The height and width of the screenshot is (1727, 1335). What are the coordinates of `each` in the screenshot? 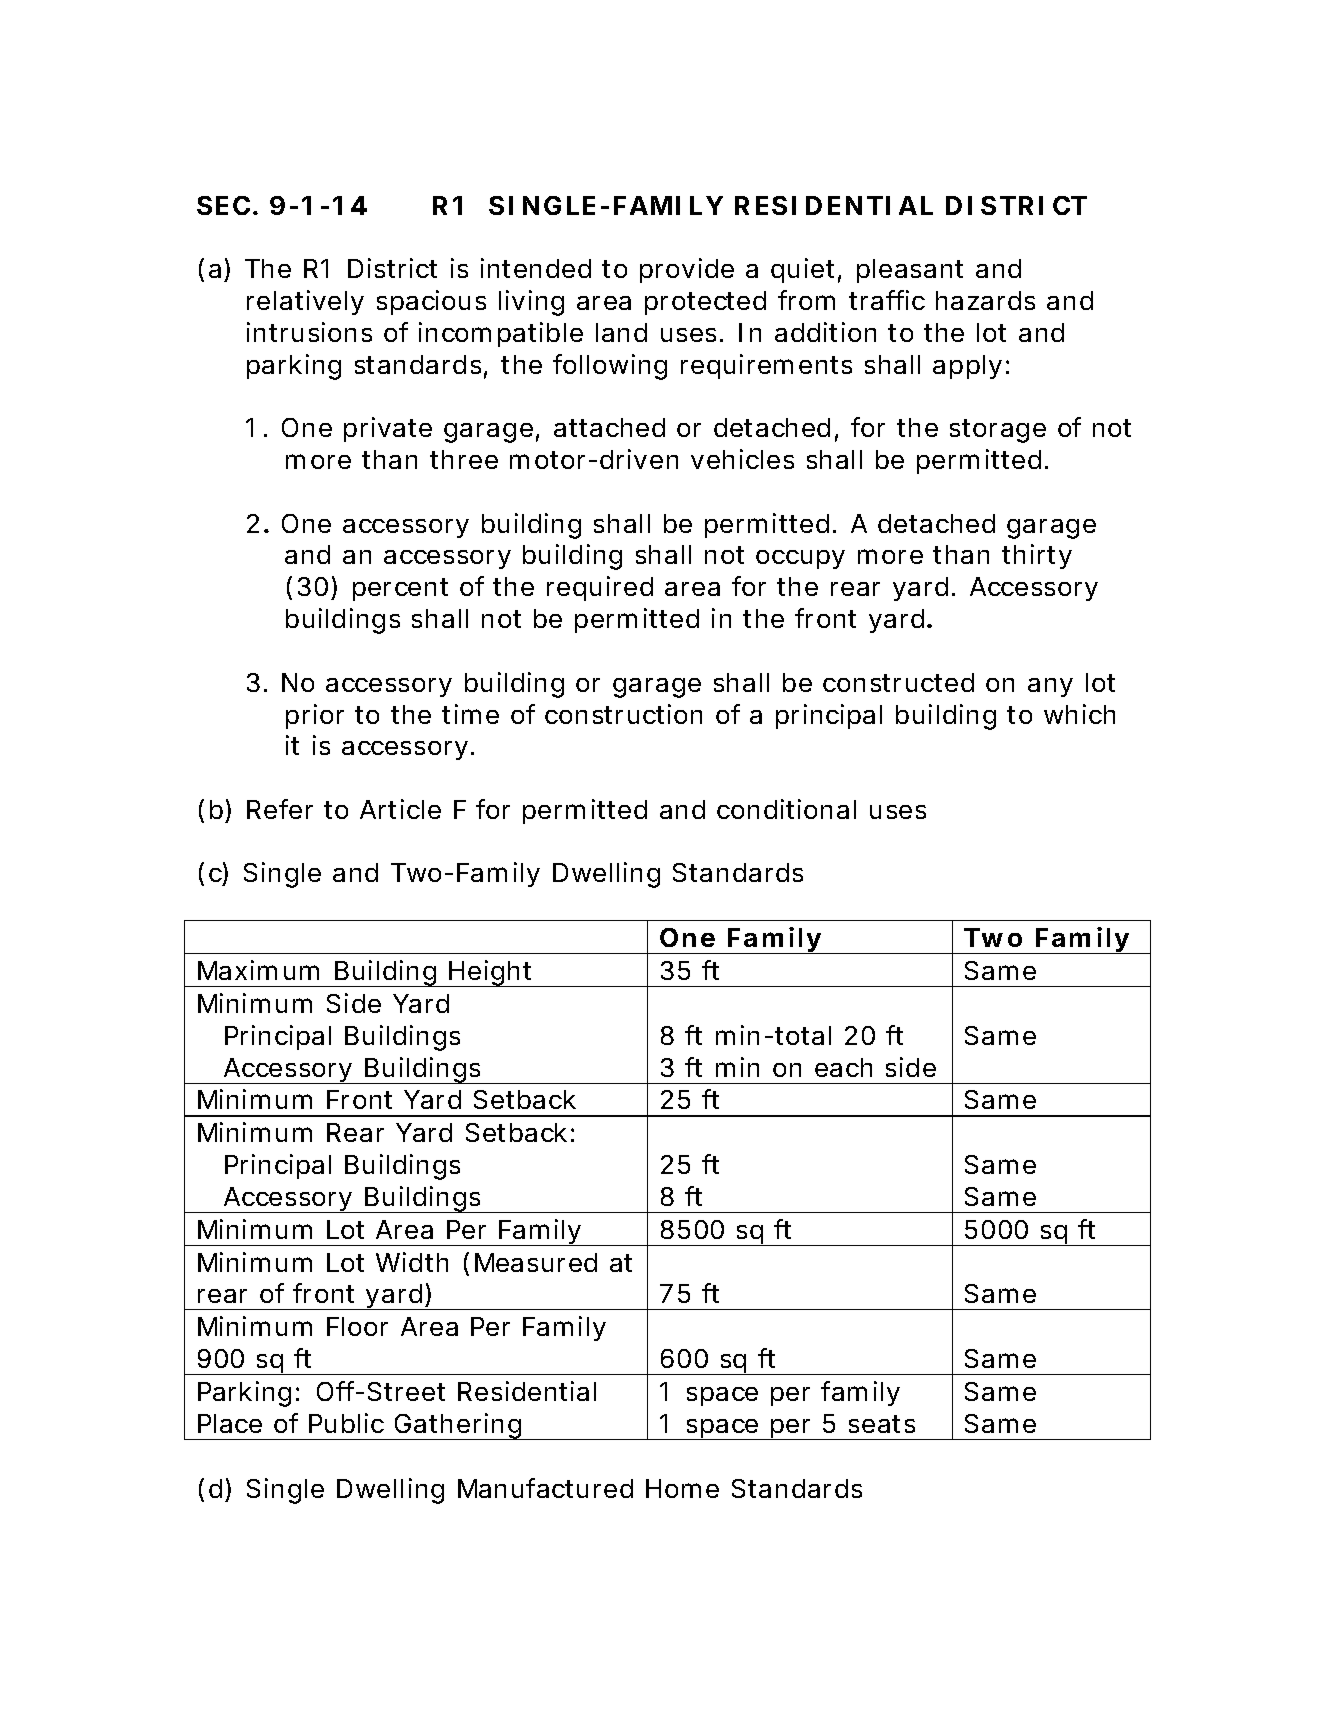 It's located at (843, 1067).
